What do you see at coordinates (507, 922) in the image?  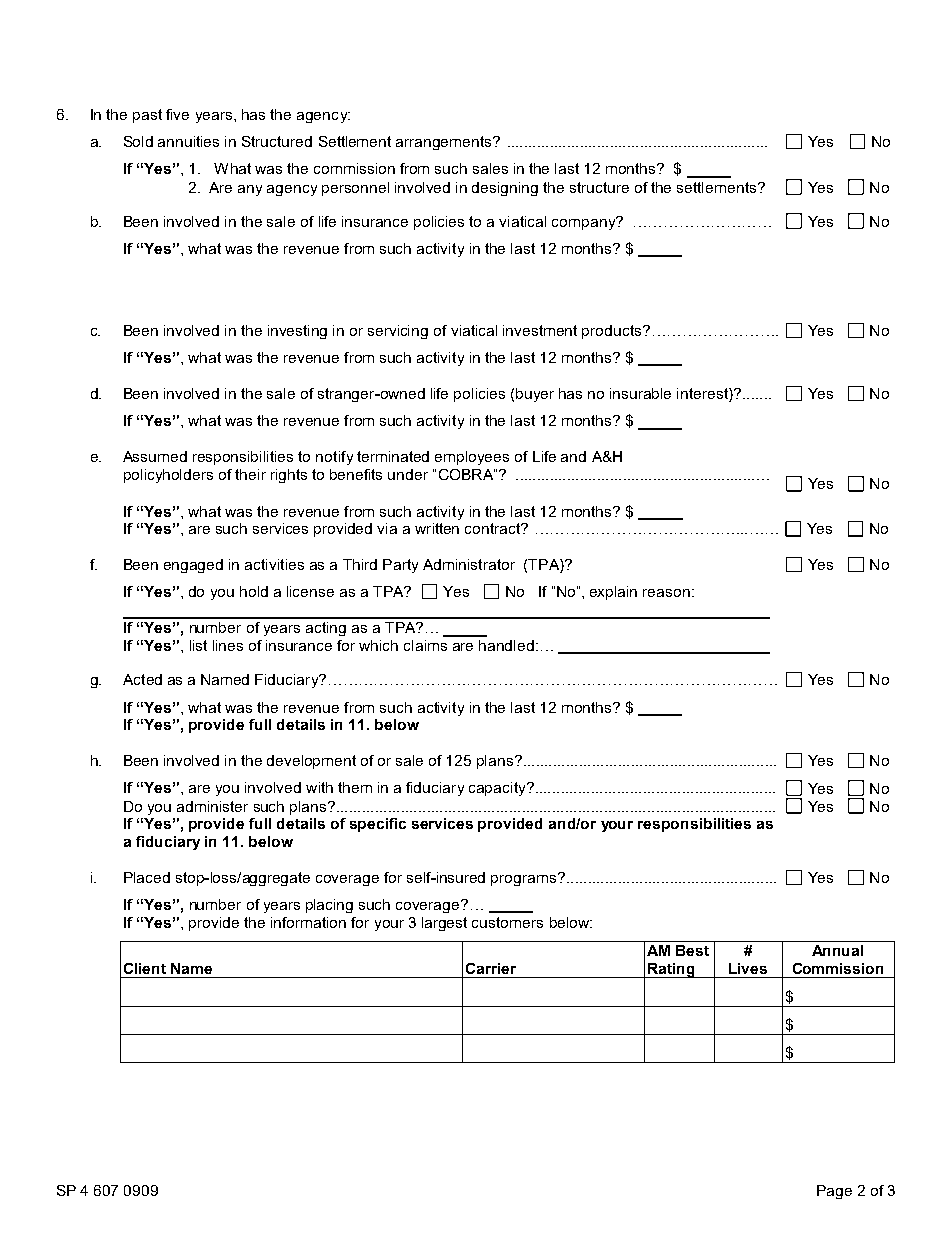 I see `customers` at bounding box center [507, 922].
